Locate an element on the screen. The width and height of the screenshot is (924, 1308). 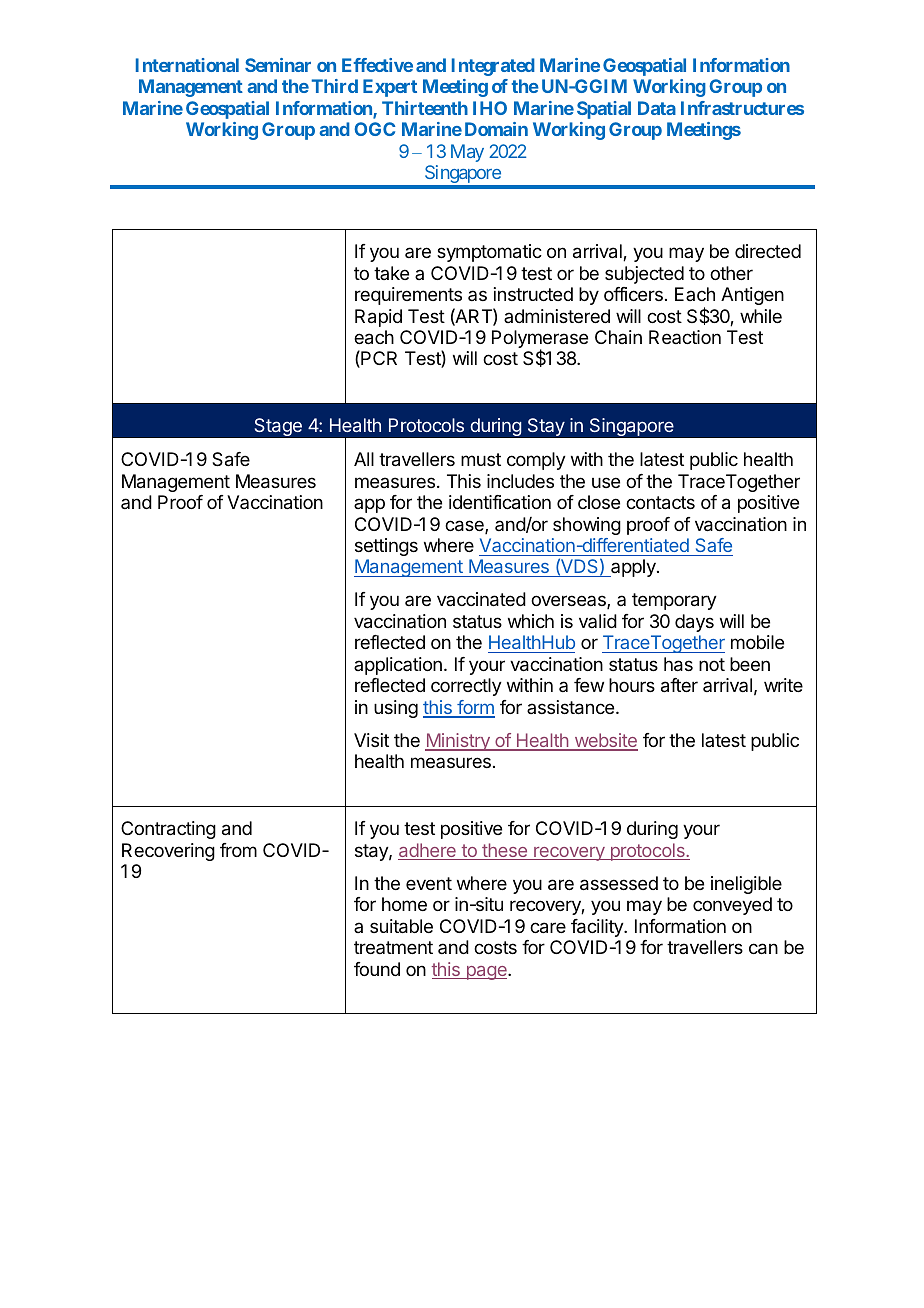
All is located at coordinates (364, 459).
